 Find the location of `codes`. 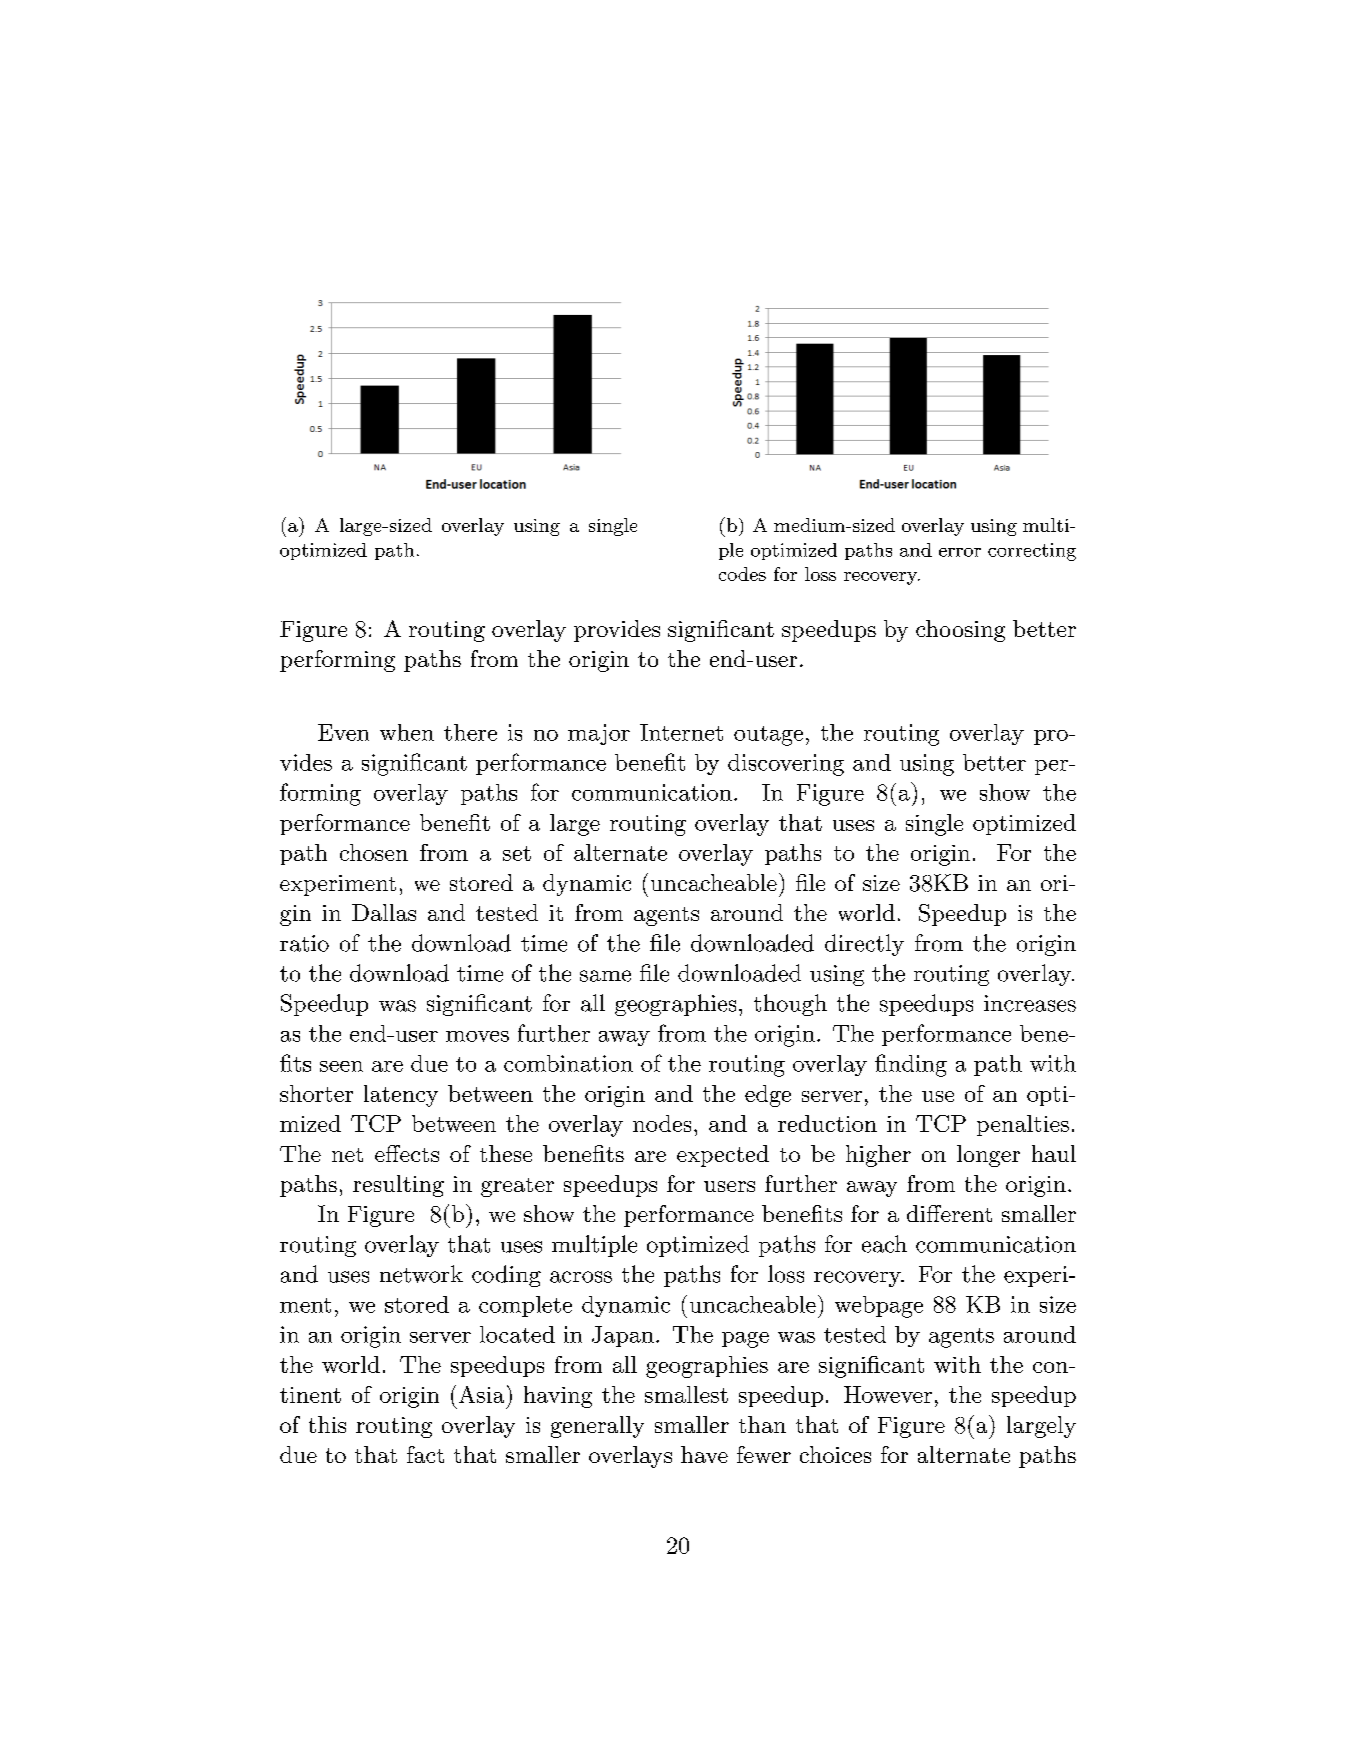

codes is located at coordinates (742, 574).
